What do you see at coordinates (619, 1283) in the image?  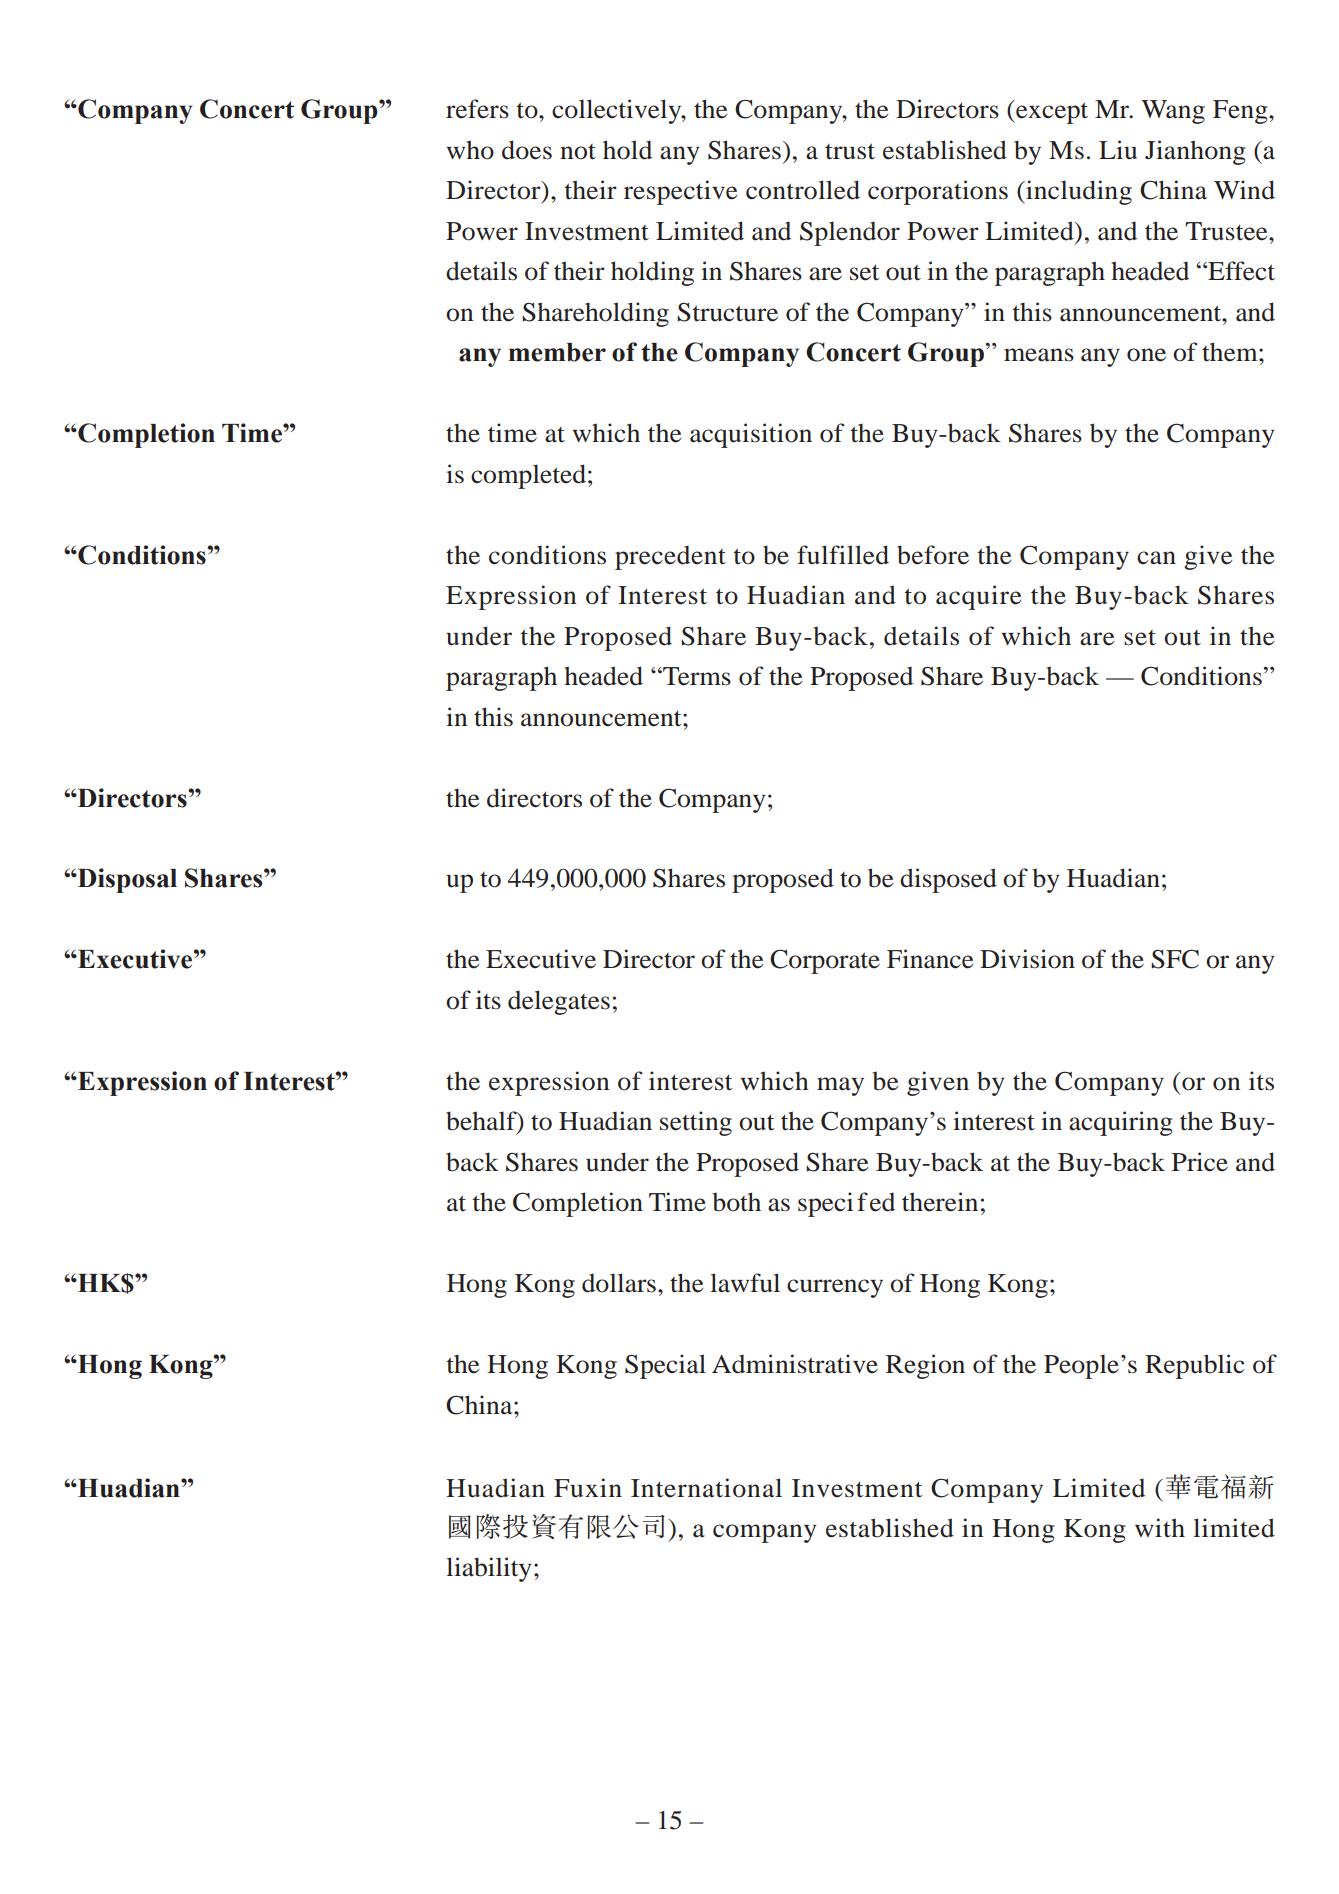 I see `dollars` at bounding box center [619, 1283].
